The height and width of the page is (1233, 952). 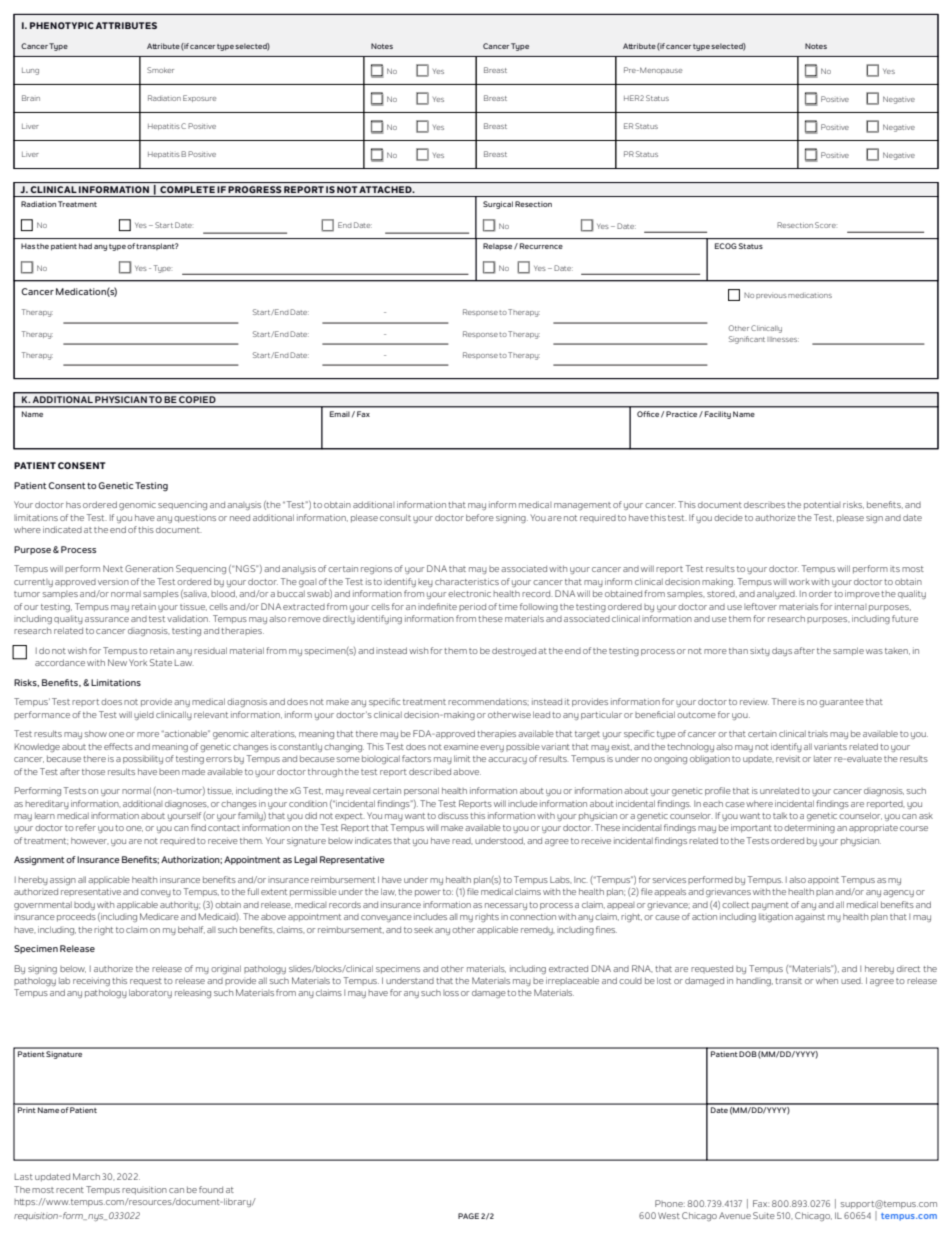 What do you see at coordinates (498, 205) in the page?
I see `Surgical` at bounding box center [498, 205].
